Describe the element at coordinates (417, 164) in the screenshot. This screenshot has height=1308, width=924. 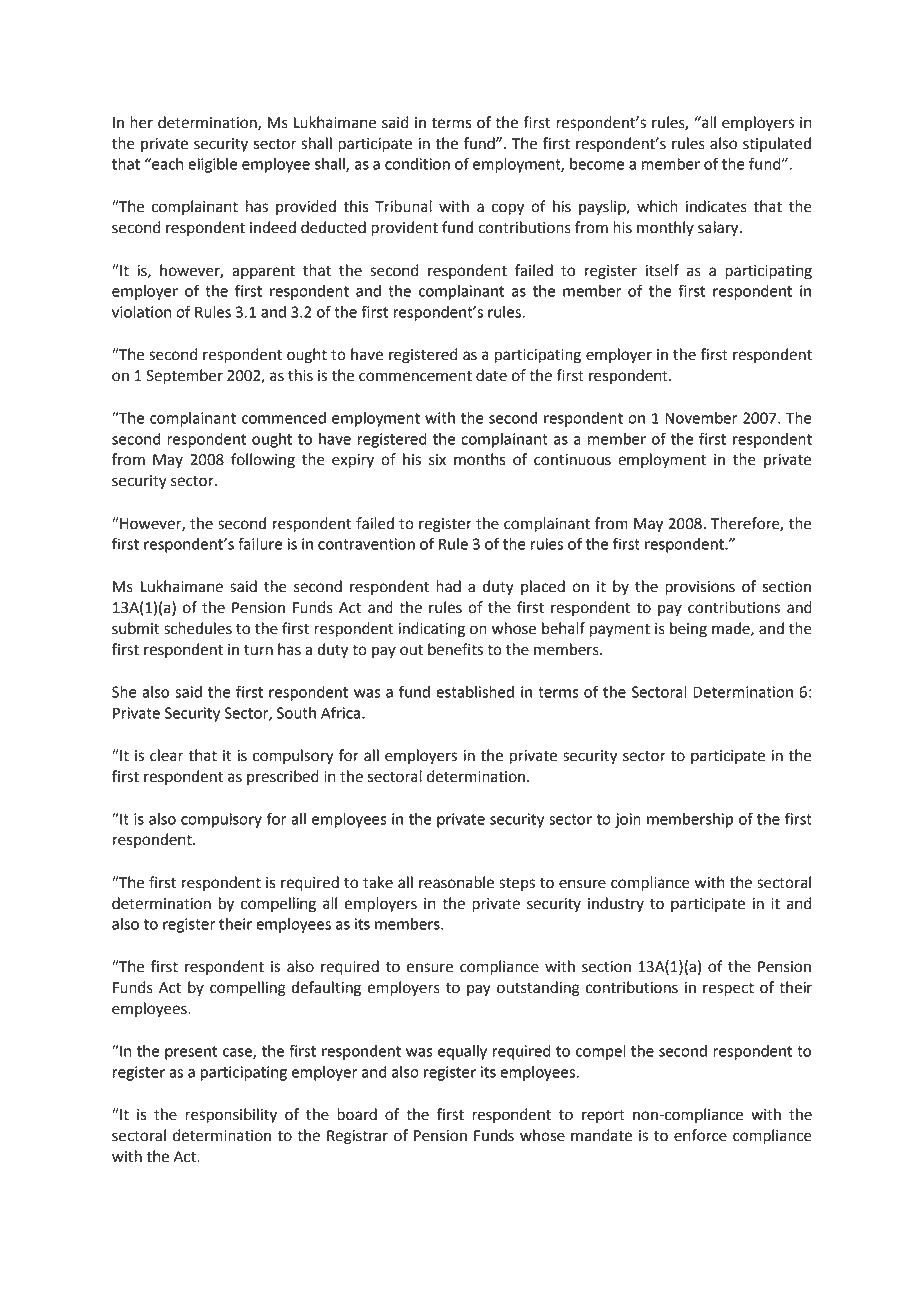
I see `condition` at that location.
